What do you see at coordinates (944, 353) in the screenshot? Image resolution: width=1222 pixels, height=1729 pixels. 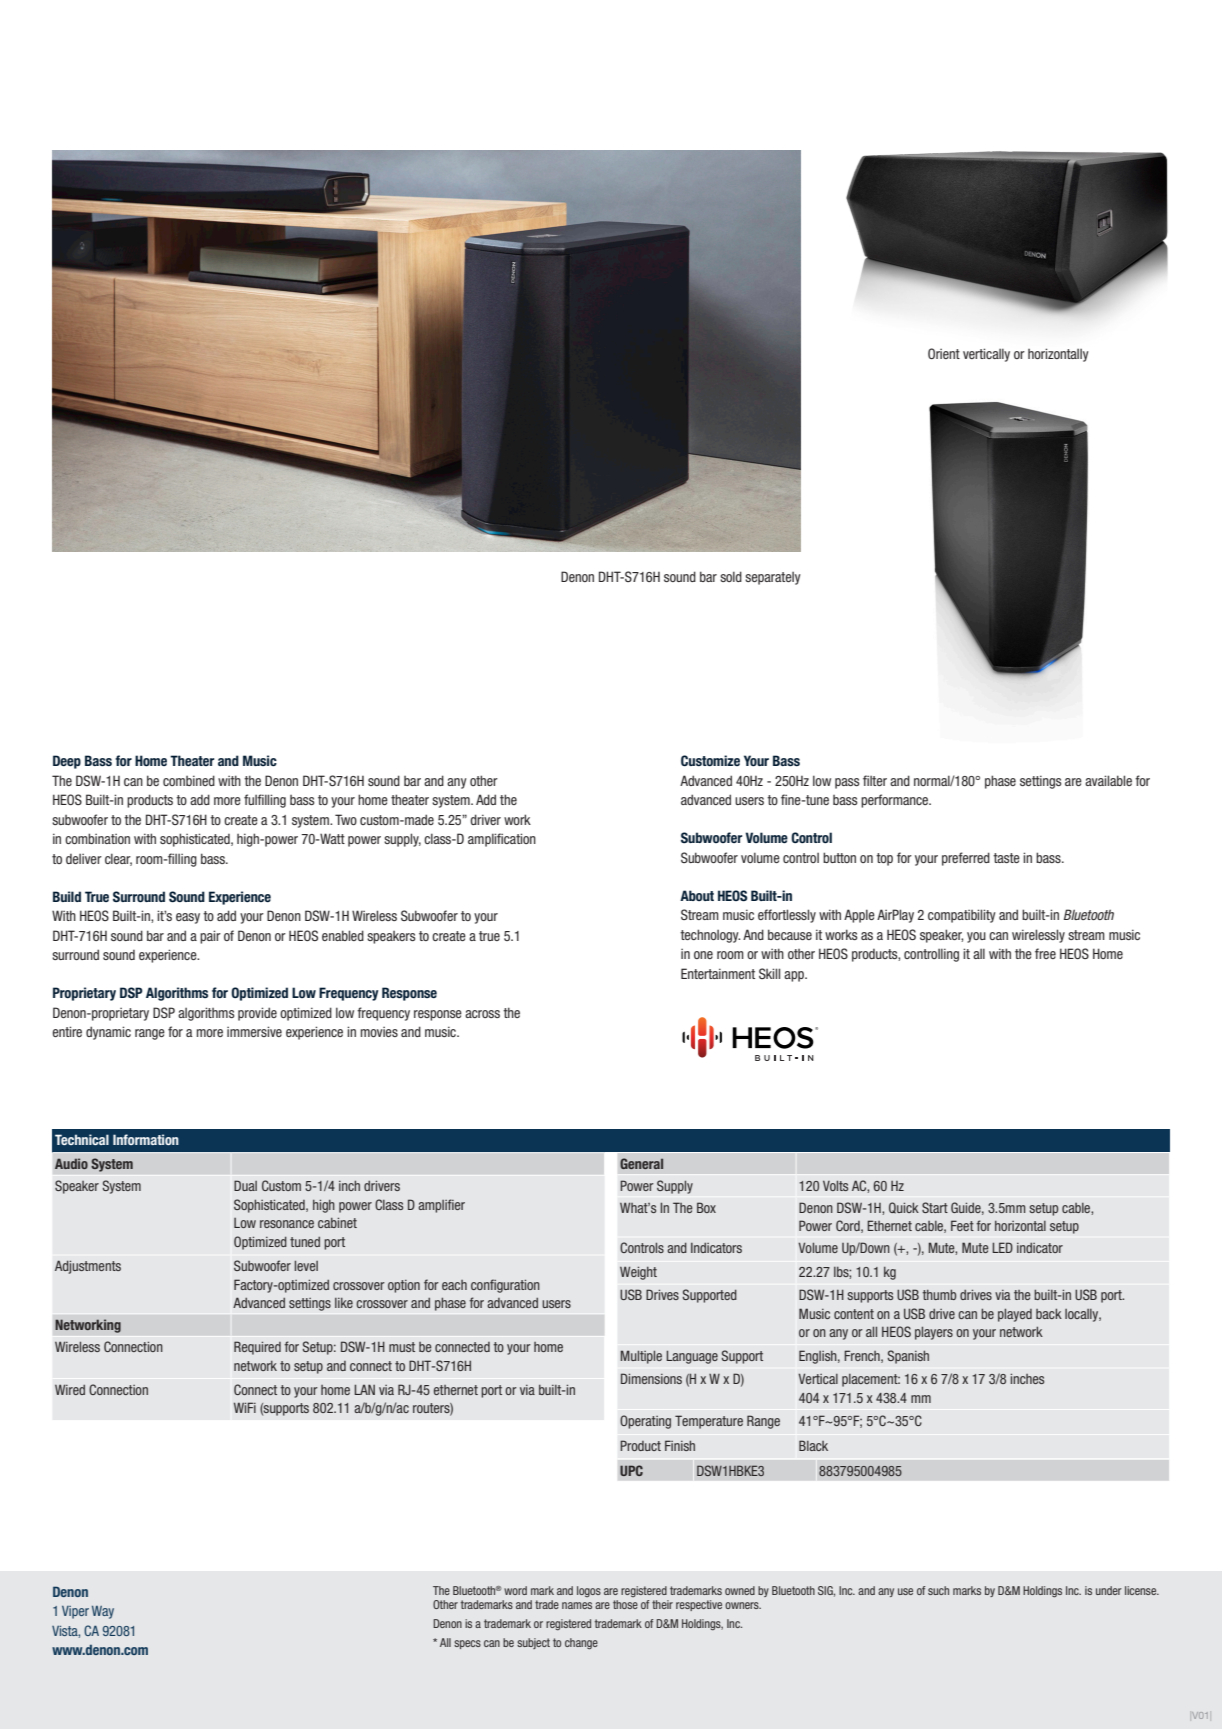 I see `Orient` at bounding box center [944, 353].
